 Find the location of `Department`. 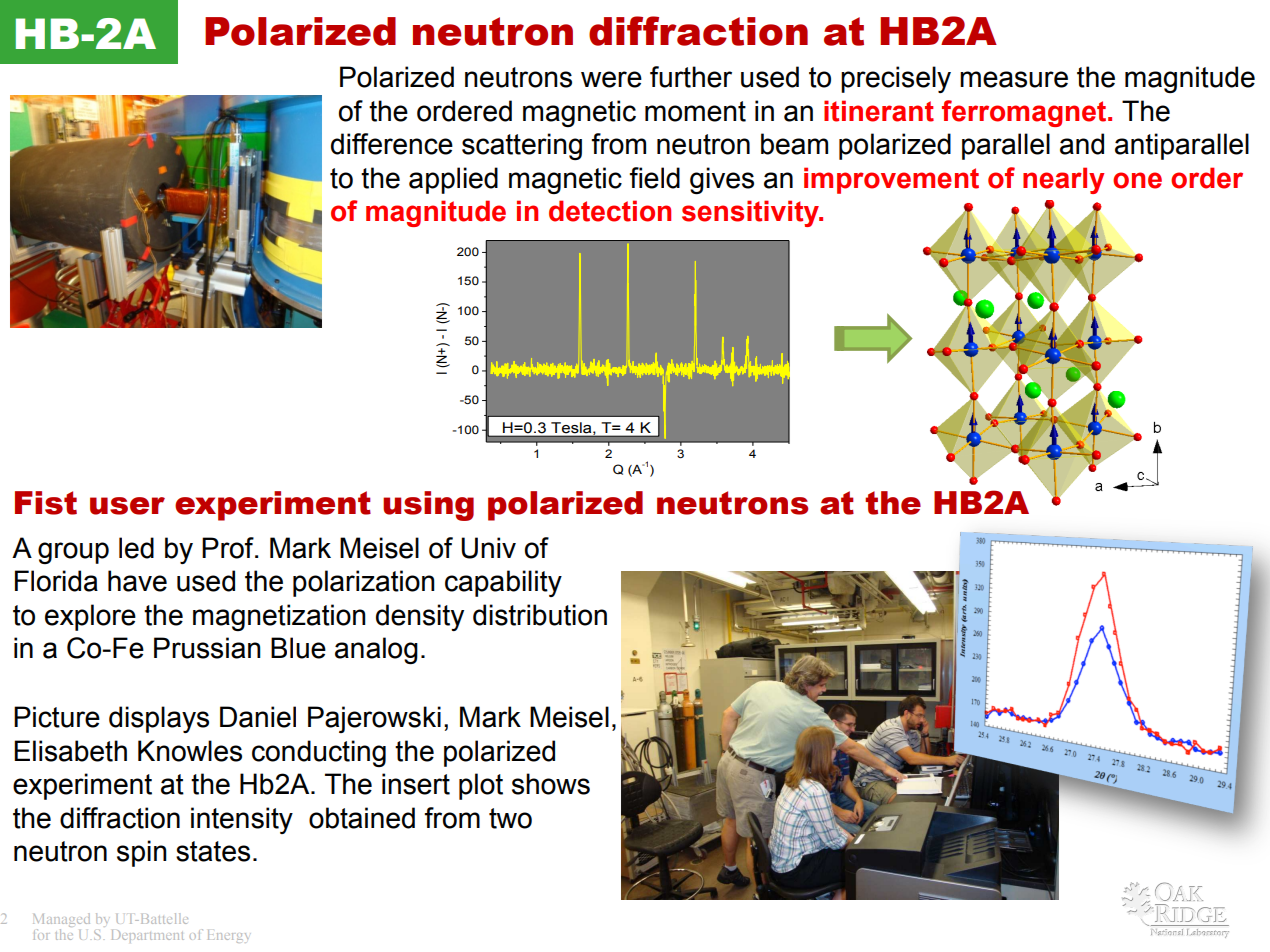

Department is located at coordinates (148, 936).
